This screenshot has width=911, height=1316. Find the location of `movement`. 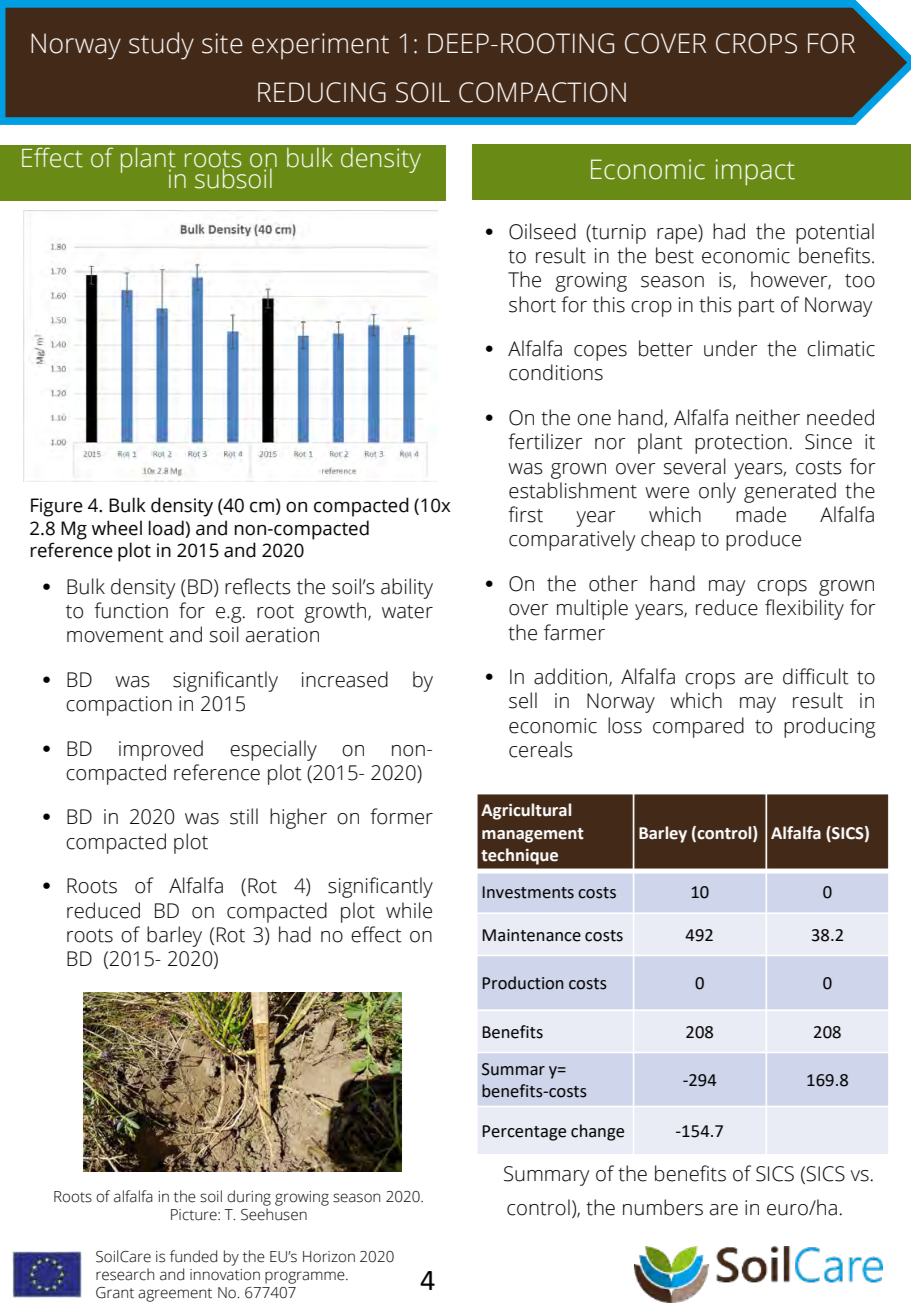

movement is located at coordinates (115, 636).
